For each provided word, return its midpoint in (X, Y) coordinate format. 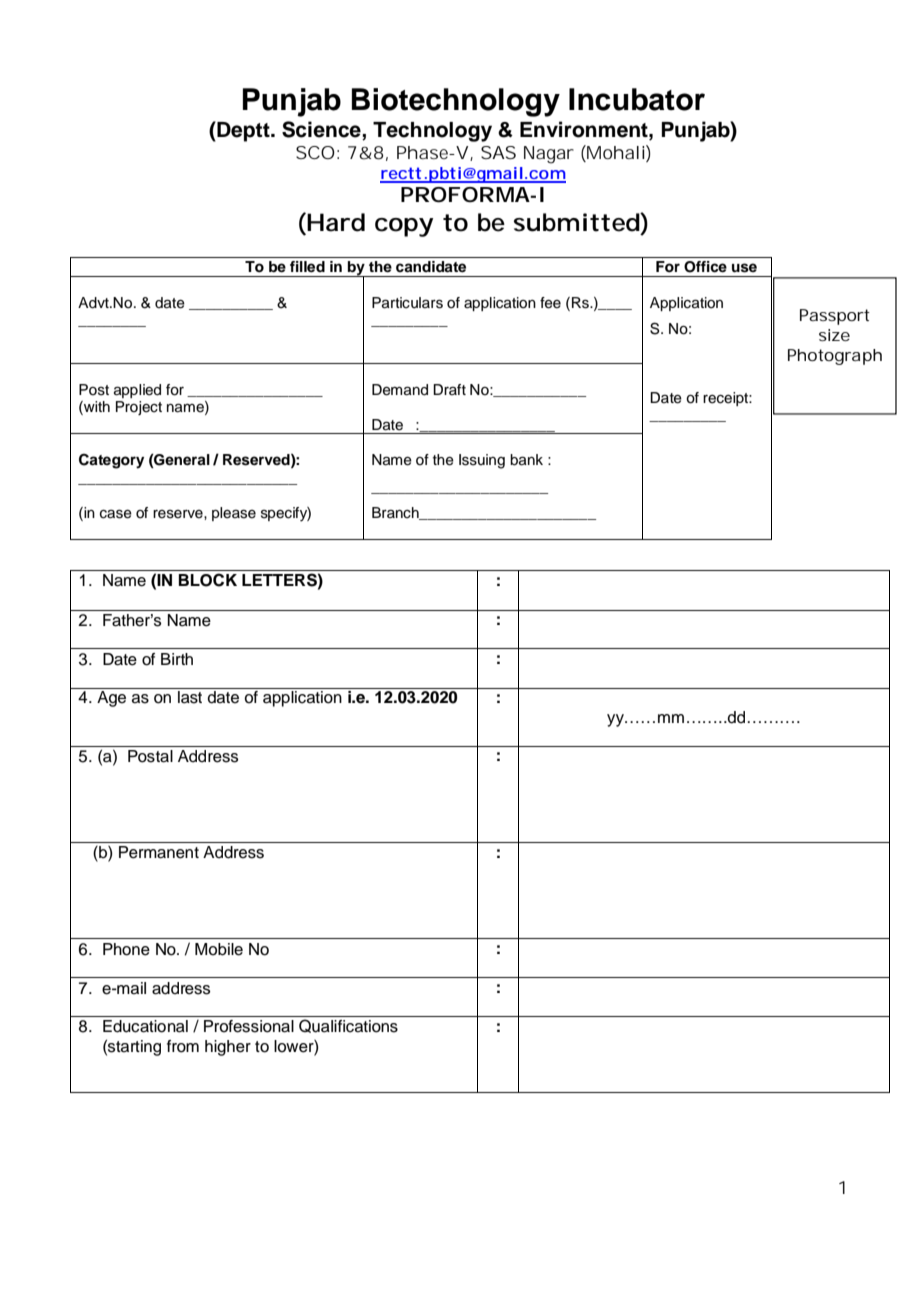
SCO (315, 152)
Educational (145, 1026)
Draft (449, 389)
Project (139, 408)
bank (526, 460)
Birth (177, 659)
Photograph (835, 357)
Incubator (637, 99)
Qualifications (348, 1026)
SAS (498, 152)
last (190, 697)
